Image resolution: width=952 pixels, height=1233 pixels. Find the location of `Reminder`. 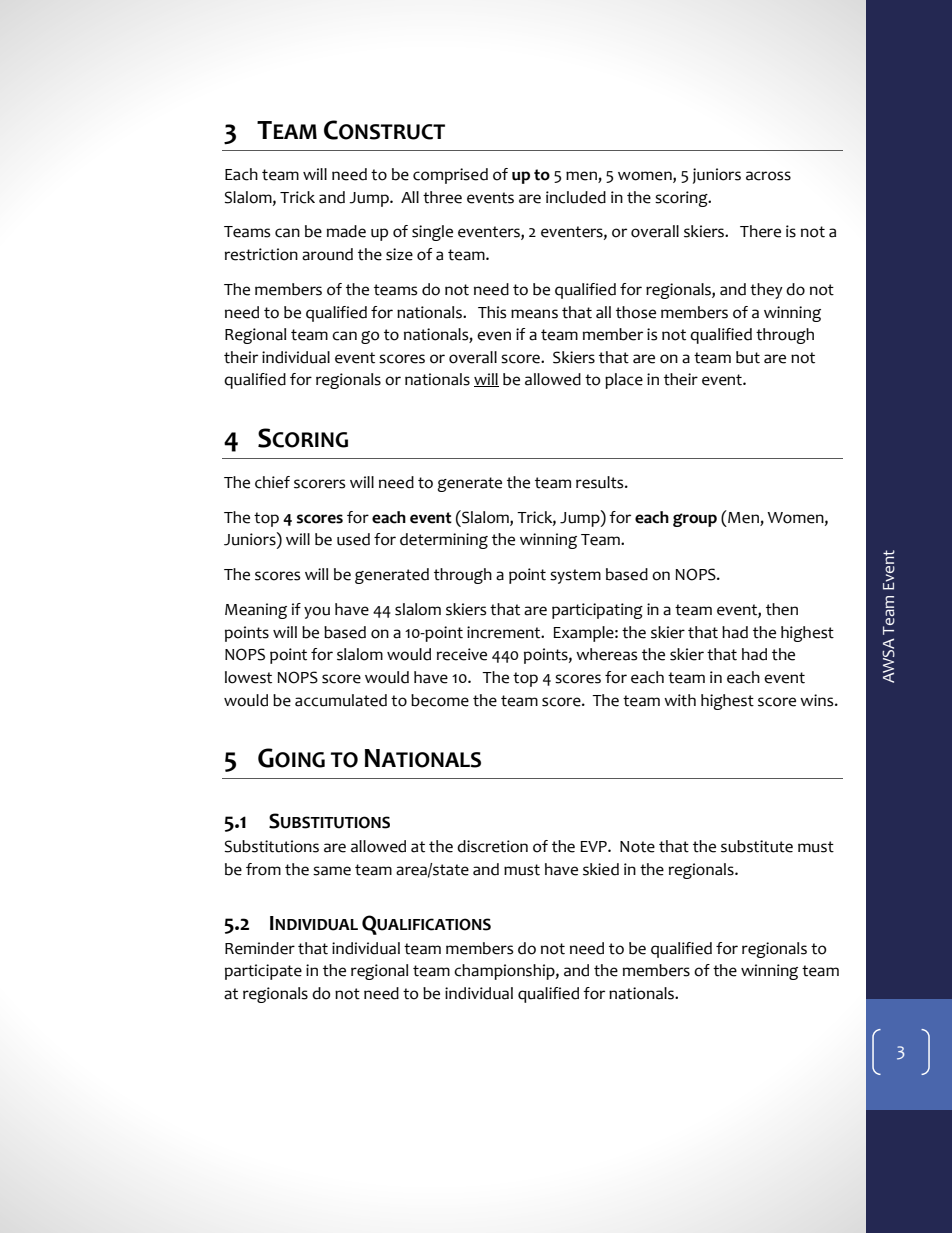

Reminder is located at coordinates (260, 948).
